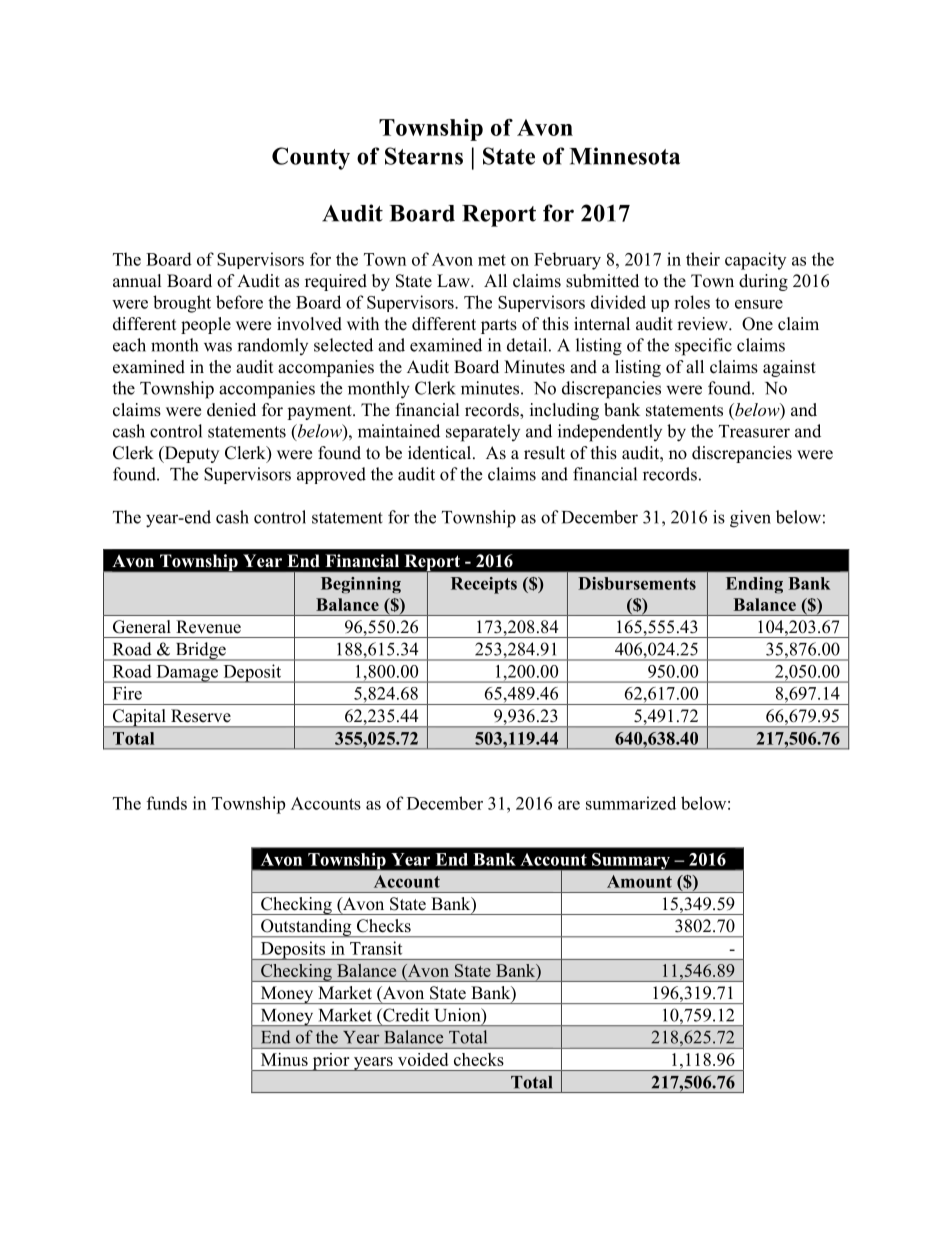  Describe the element at coordinates (284, 1059) in the screenshot. I see `Minus` at that location.
